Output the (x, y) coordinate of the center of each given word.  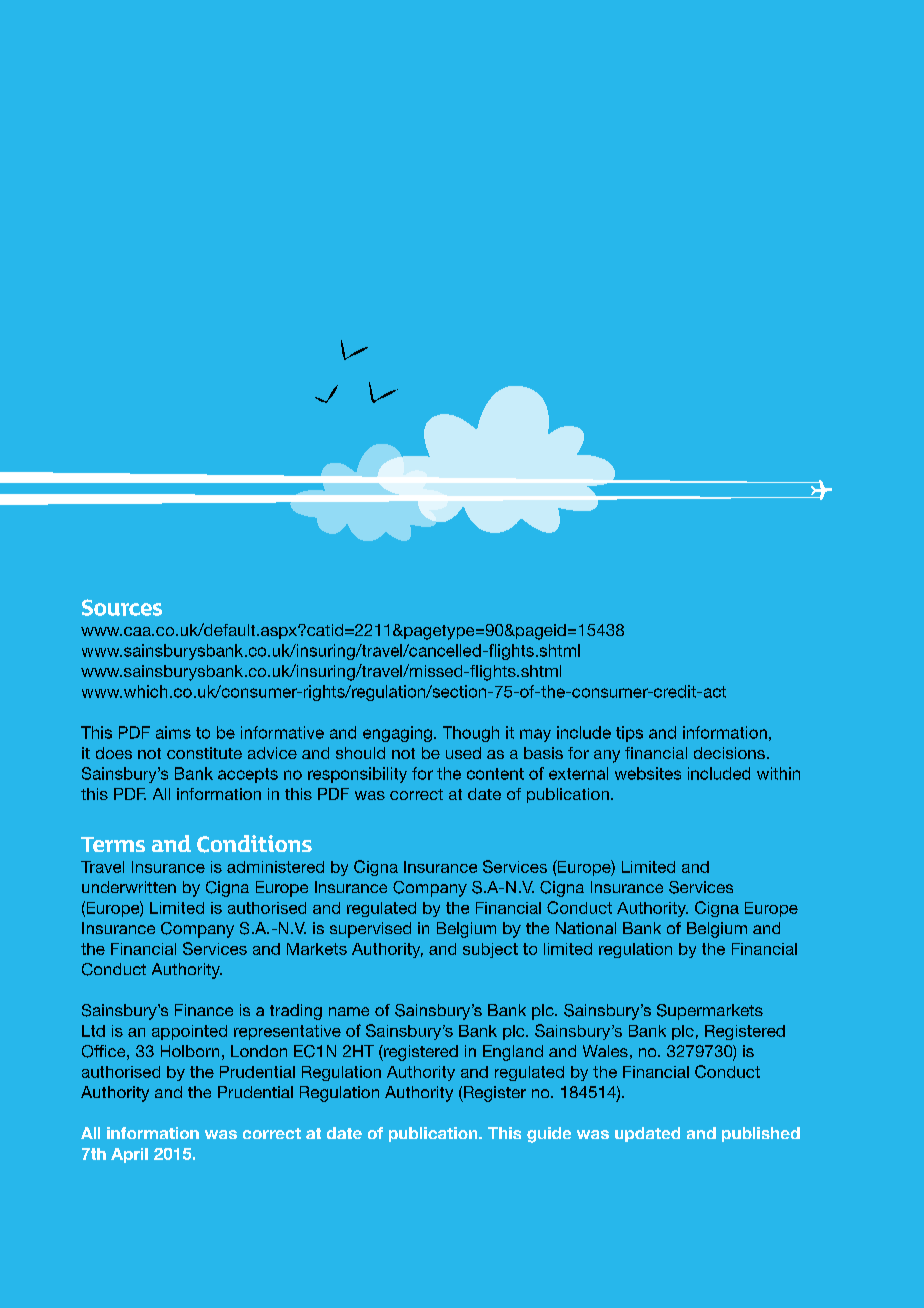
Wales (605, 1051)
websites (648, 773)
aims (173, 732)
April (129, 1155)
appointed (189, 1032)
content (495, 774)
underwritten (129, 887)
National (586, 928)
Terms (113, 844)
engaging (397, 734)
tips (629, 734)
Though (471, 734)
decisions (729, 753)
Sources (122, 607)
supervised (370, 930)
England (513, 1053)
